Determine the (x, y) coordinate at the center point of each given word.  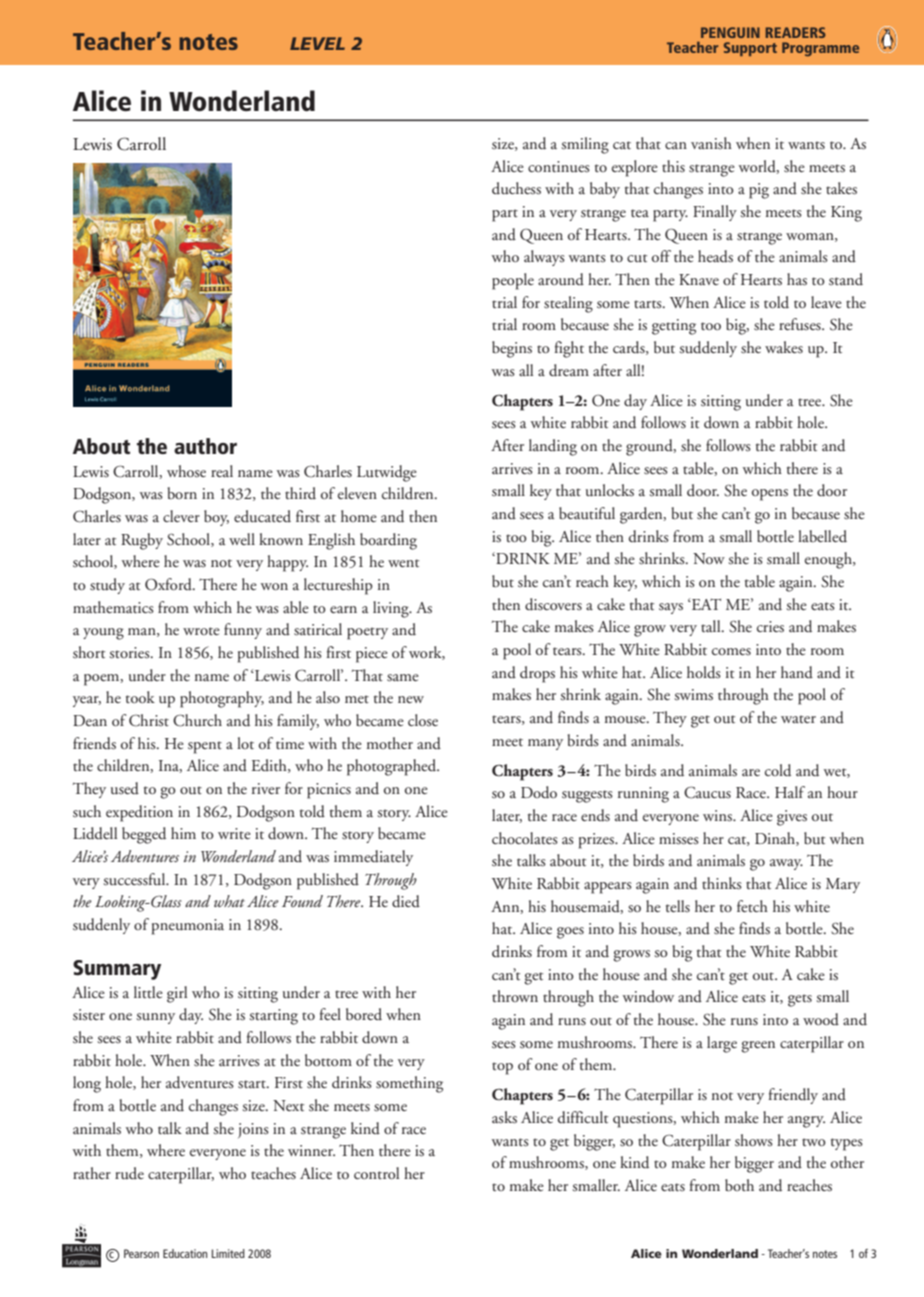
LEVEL (317, 43)
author (205, 446)
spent (205, 747)
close (423, 720)
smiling (585, 145)
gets (800, 1000)
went (403, 563)
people (513, 281)
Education (185, 1253)
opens (770, 495)
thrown (515, 996)
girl (177, 994)
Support (750, 49)
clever (181, 516)
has (797, 279)
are (751, 772)
